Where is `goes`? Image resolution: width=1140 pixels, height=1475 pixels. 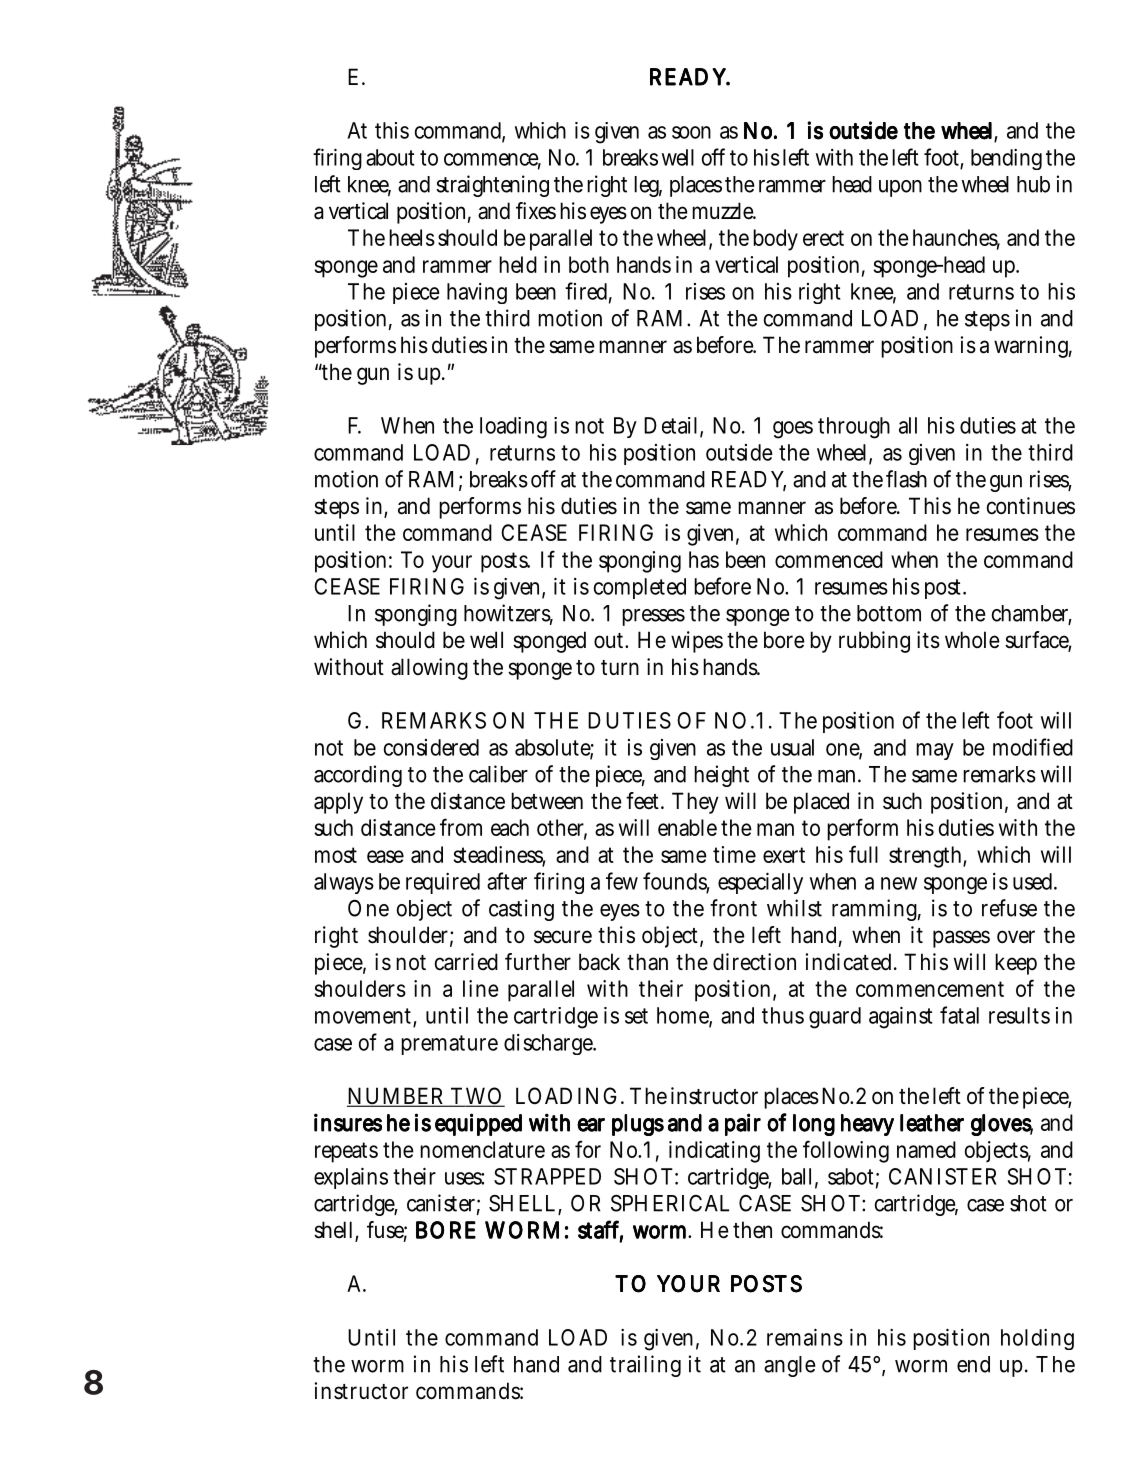
goes is located at coordinates (793, 430).
